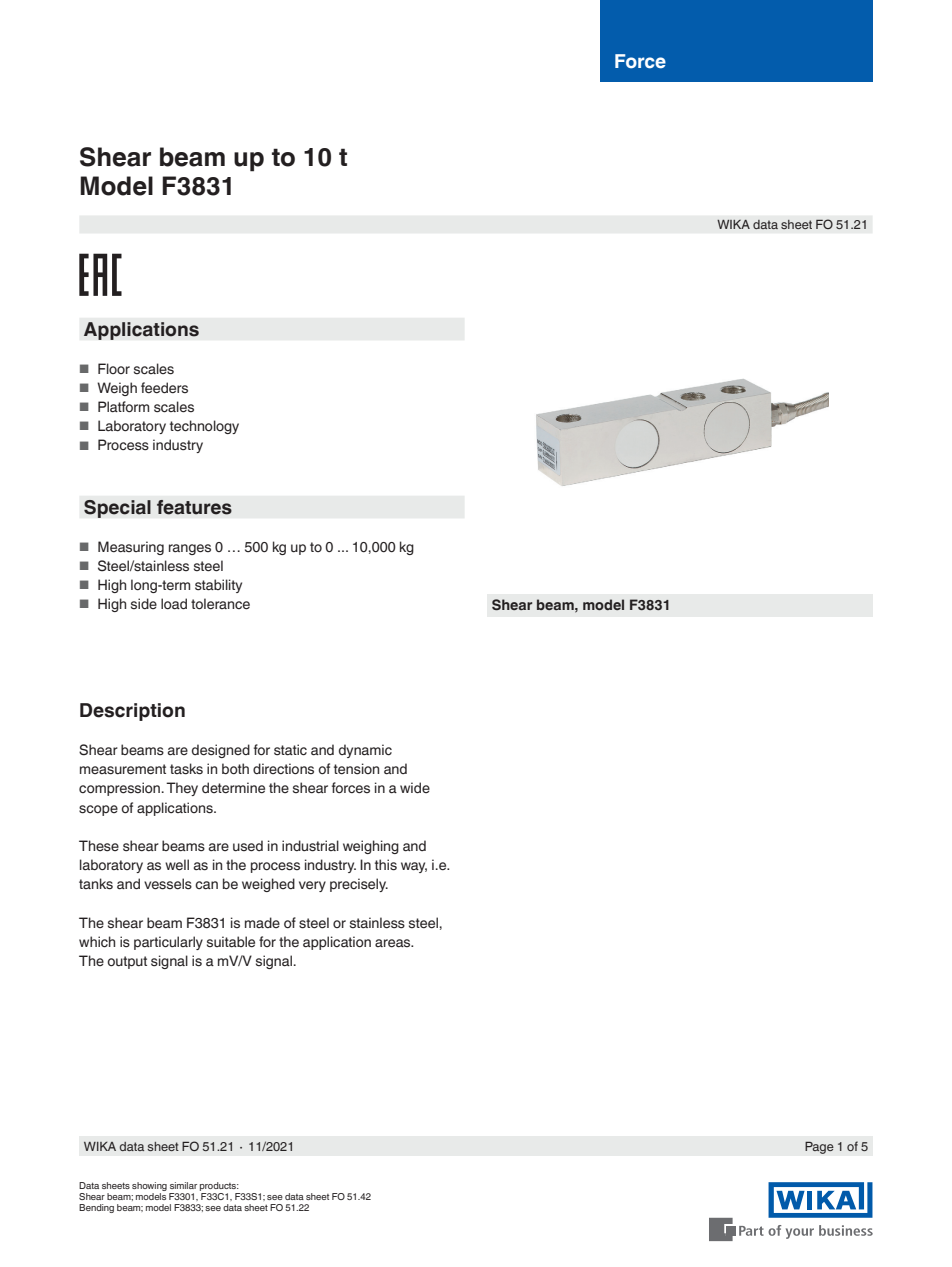 The image size is (952, 1267). Describe the element at coordinates (204, 427) in the page. I see `technology` at that location.
